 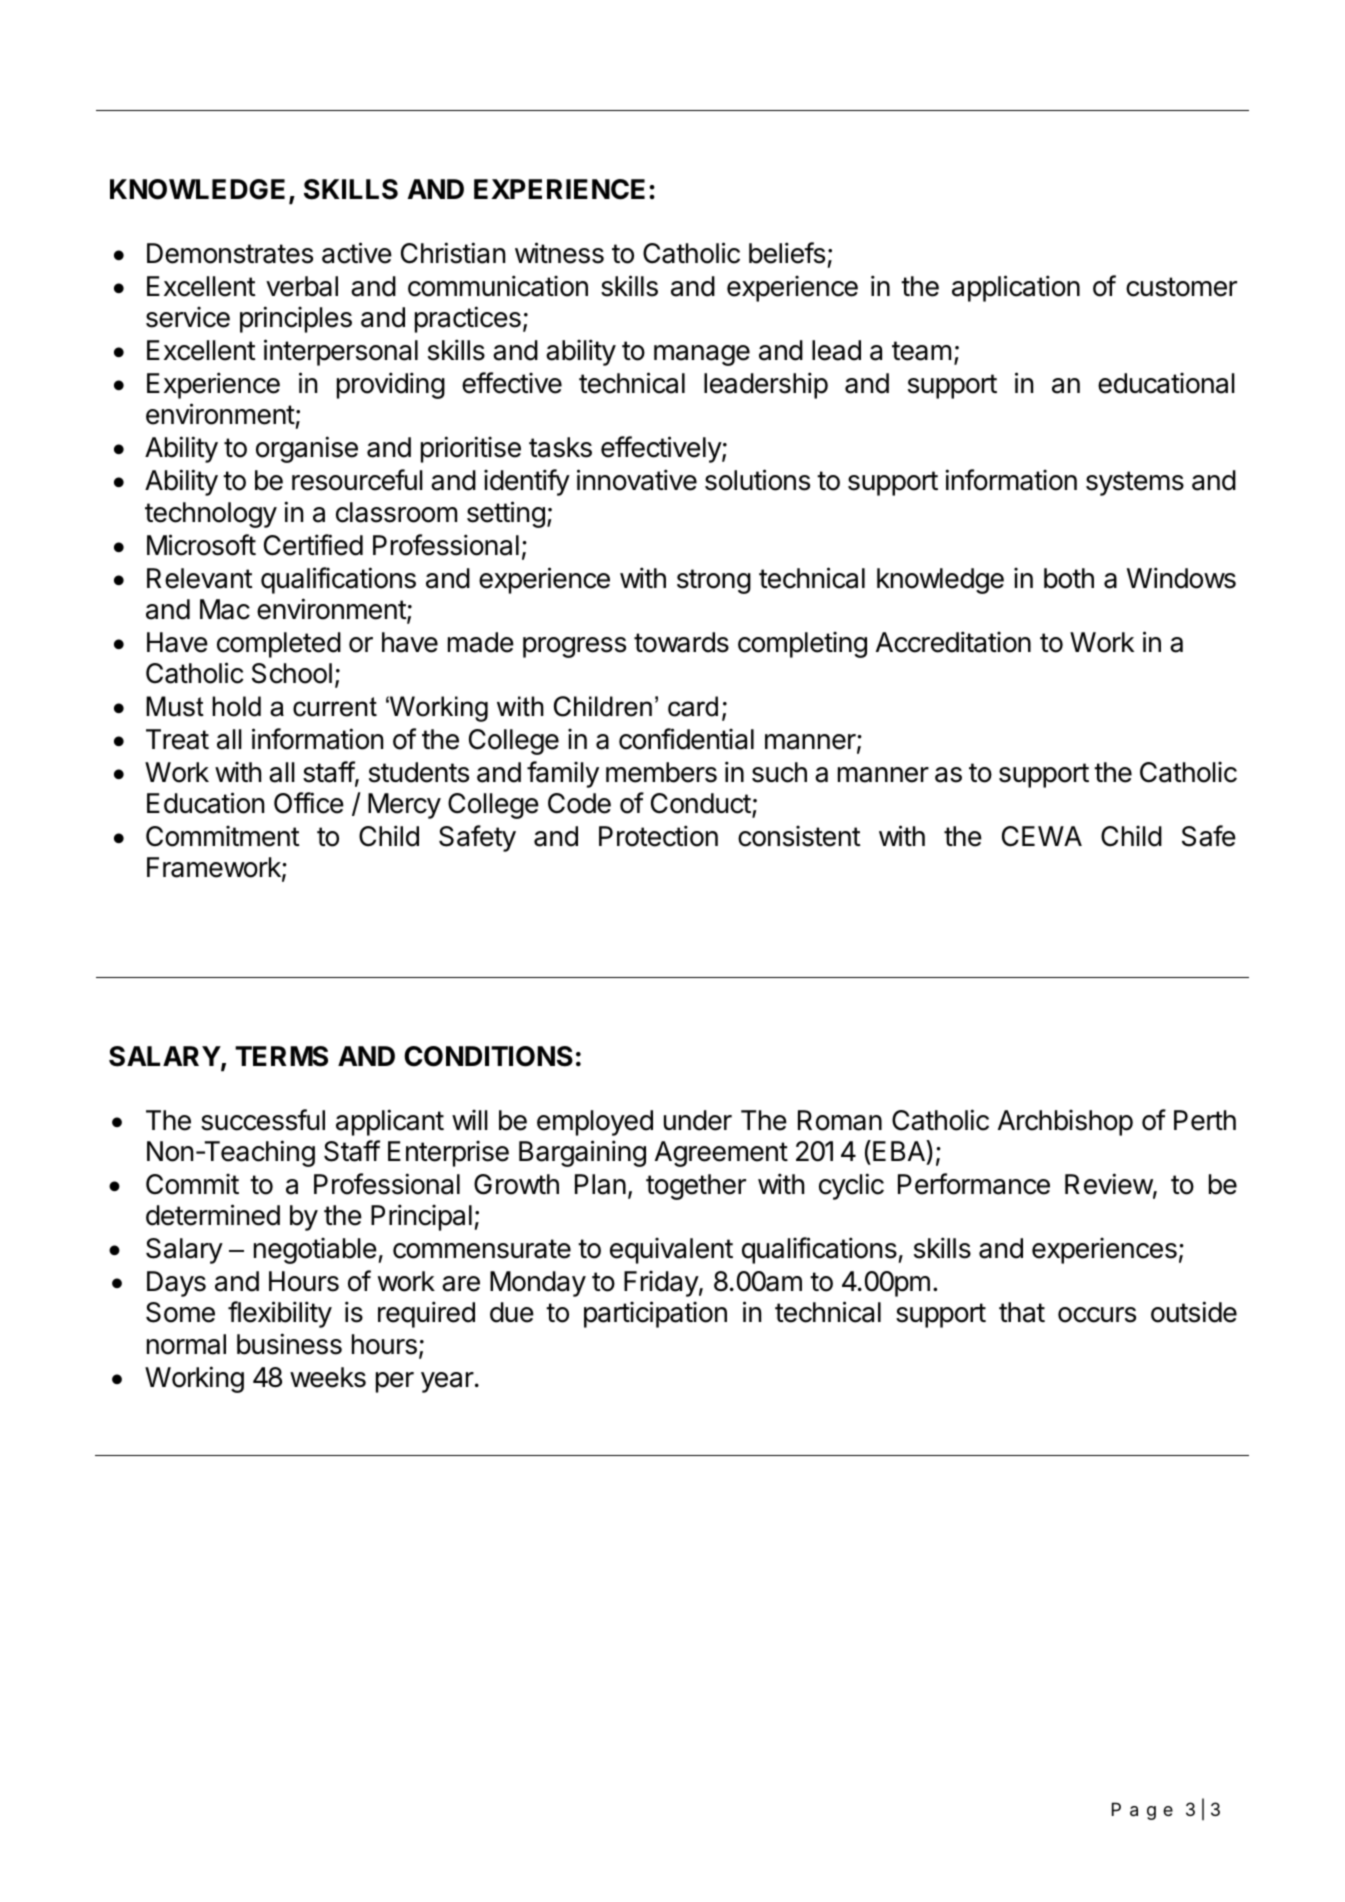 I want to click on under, so click(x=698, y=1120).
